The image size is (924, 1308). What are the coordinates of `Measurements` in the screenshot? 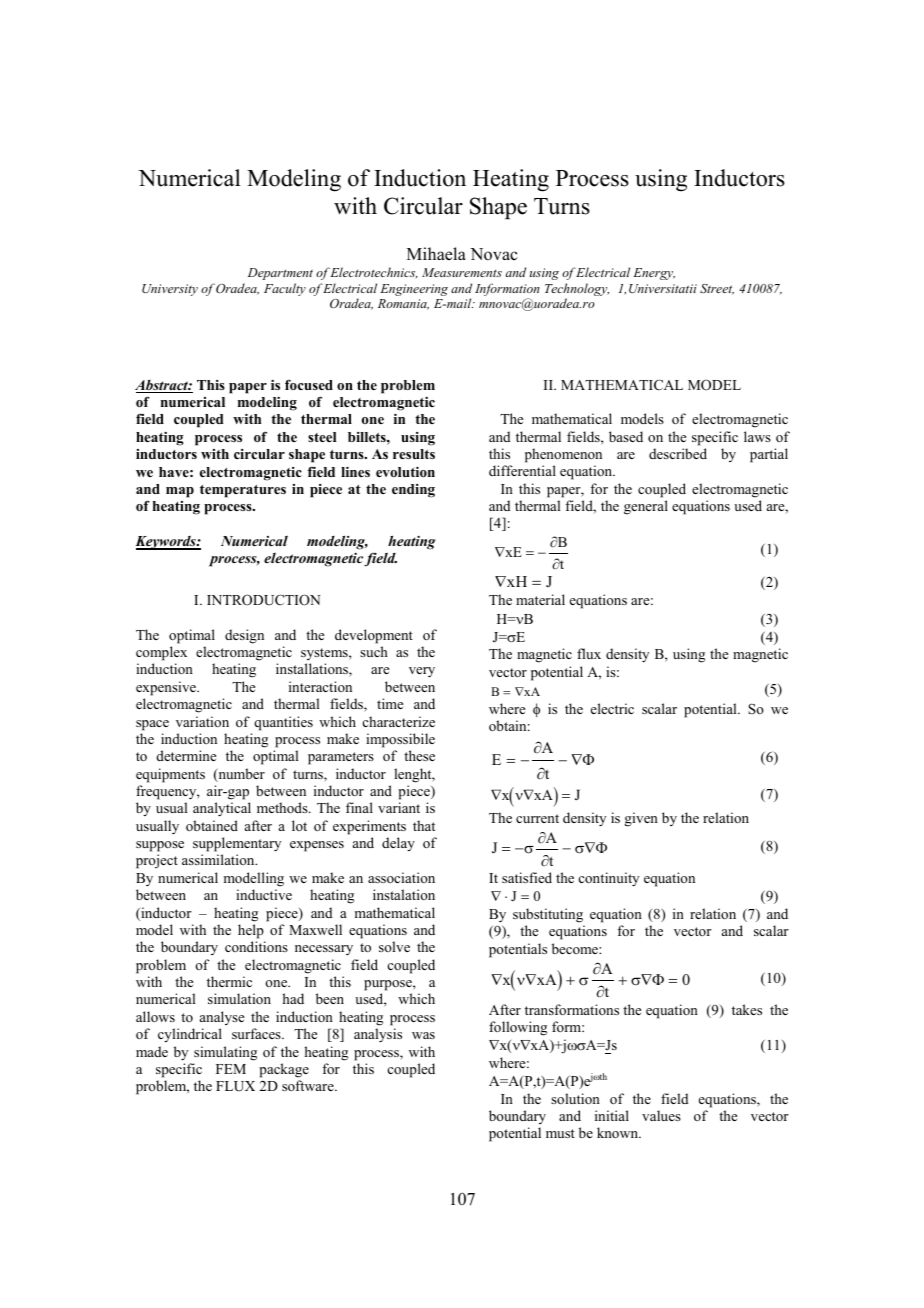 It's located at (462, 272).
